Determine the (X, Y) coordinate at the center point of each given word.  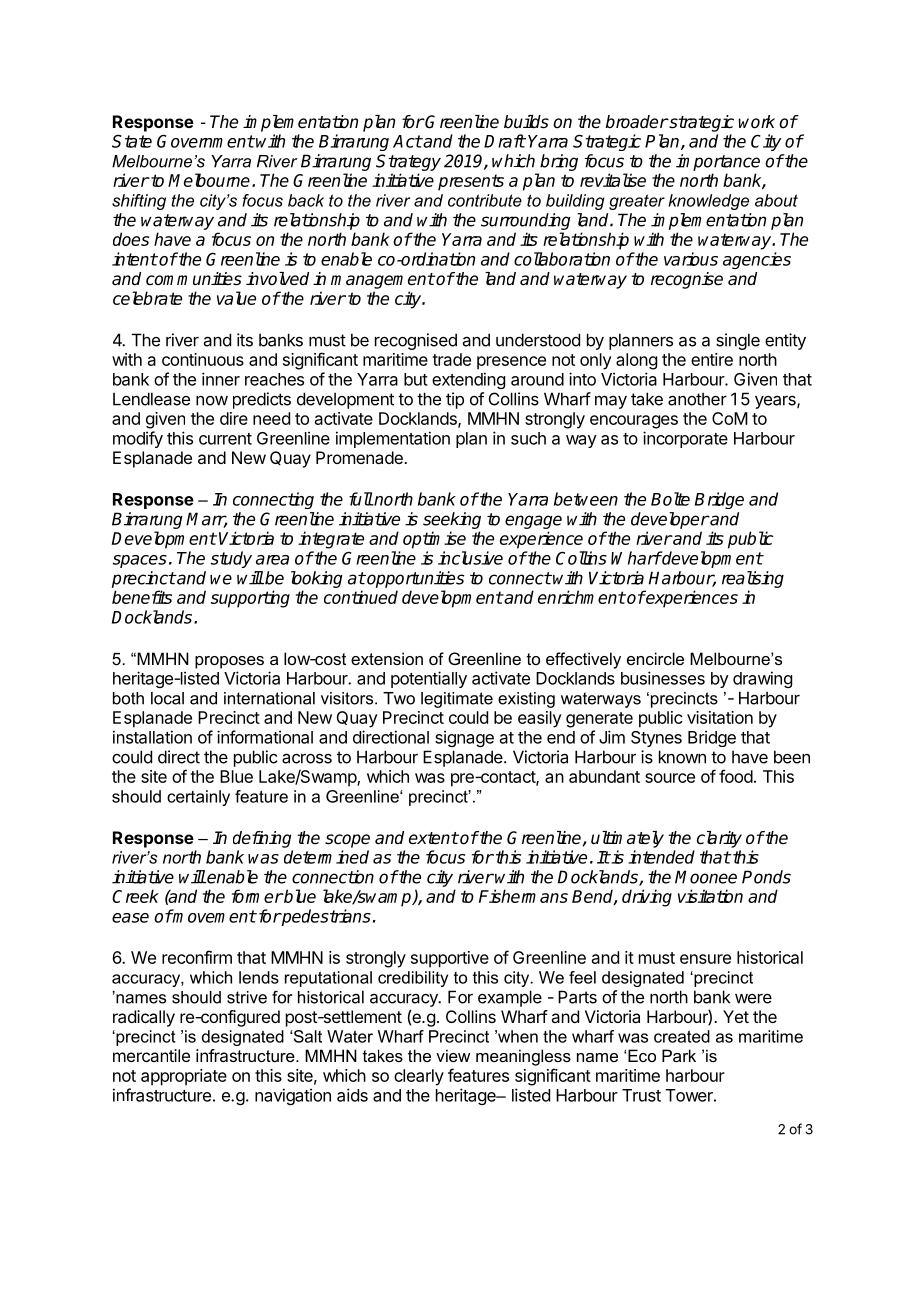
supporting (250, 599)
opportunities (414, 579)
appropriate (184, 1077)
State (132, 141)
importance (718, 162)
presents (471, 182)
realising (753, 579)
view (453, 1055)
